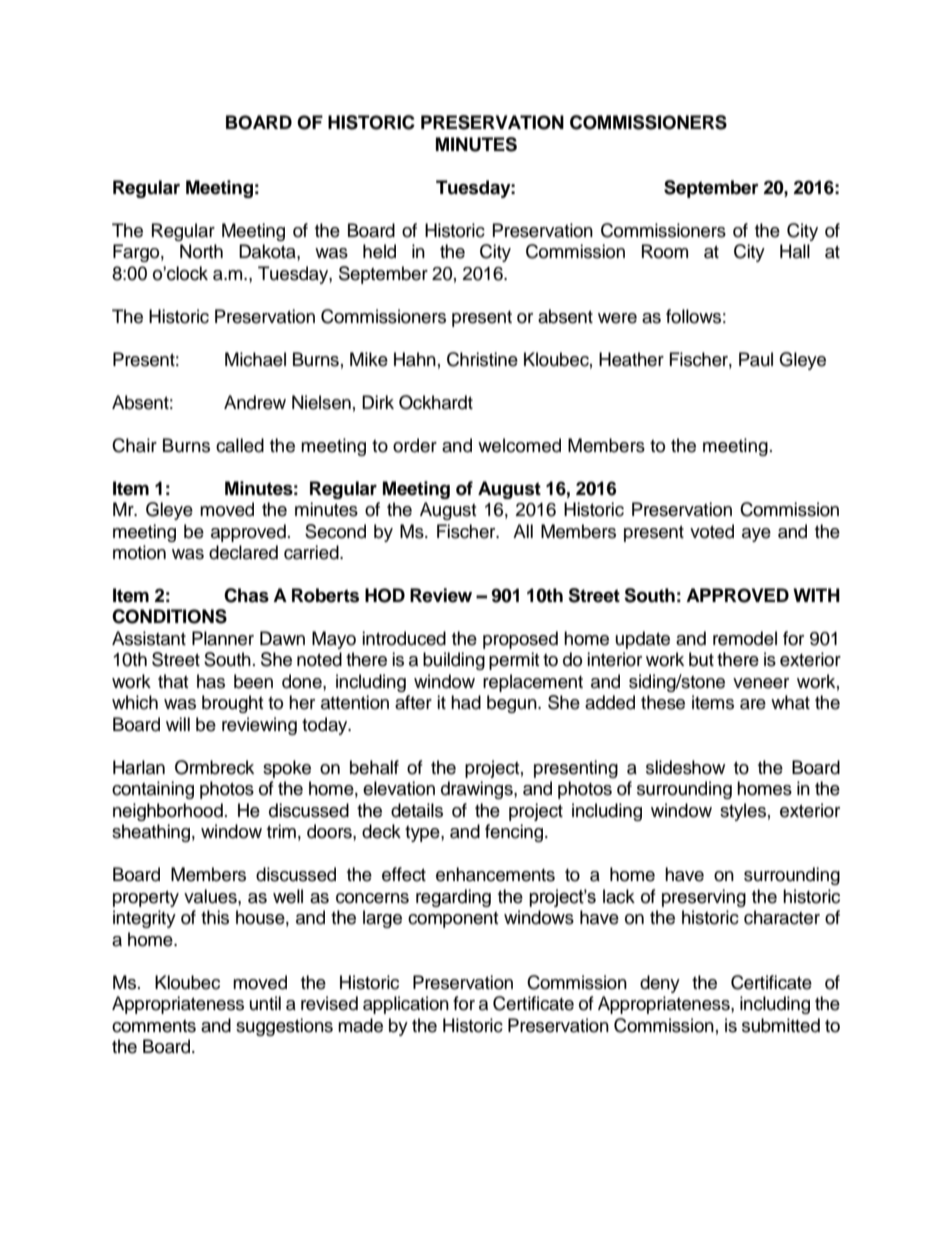  What do you see at coordinates (379, 251) in the page?
I see `held` at bounding box center [379, 251].
